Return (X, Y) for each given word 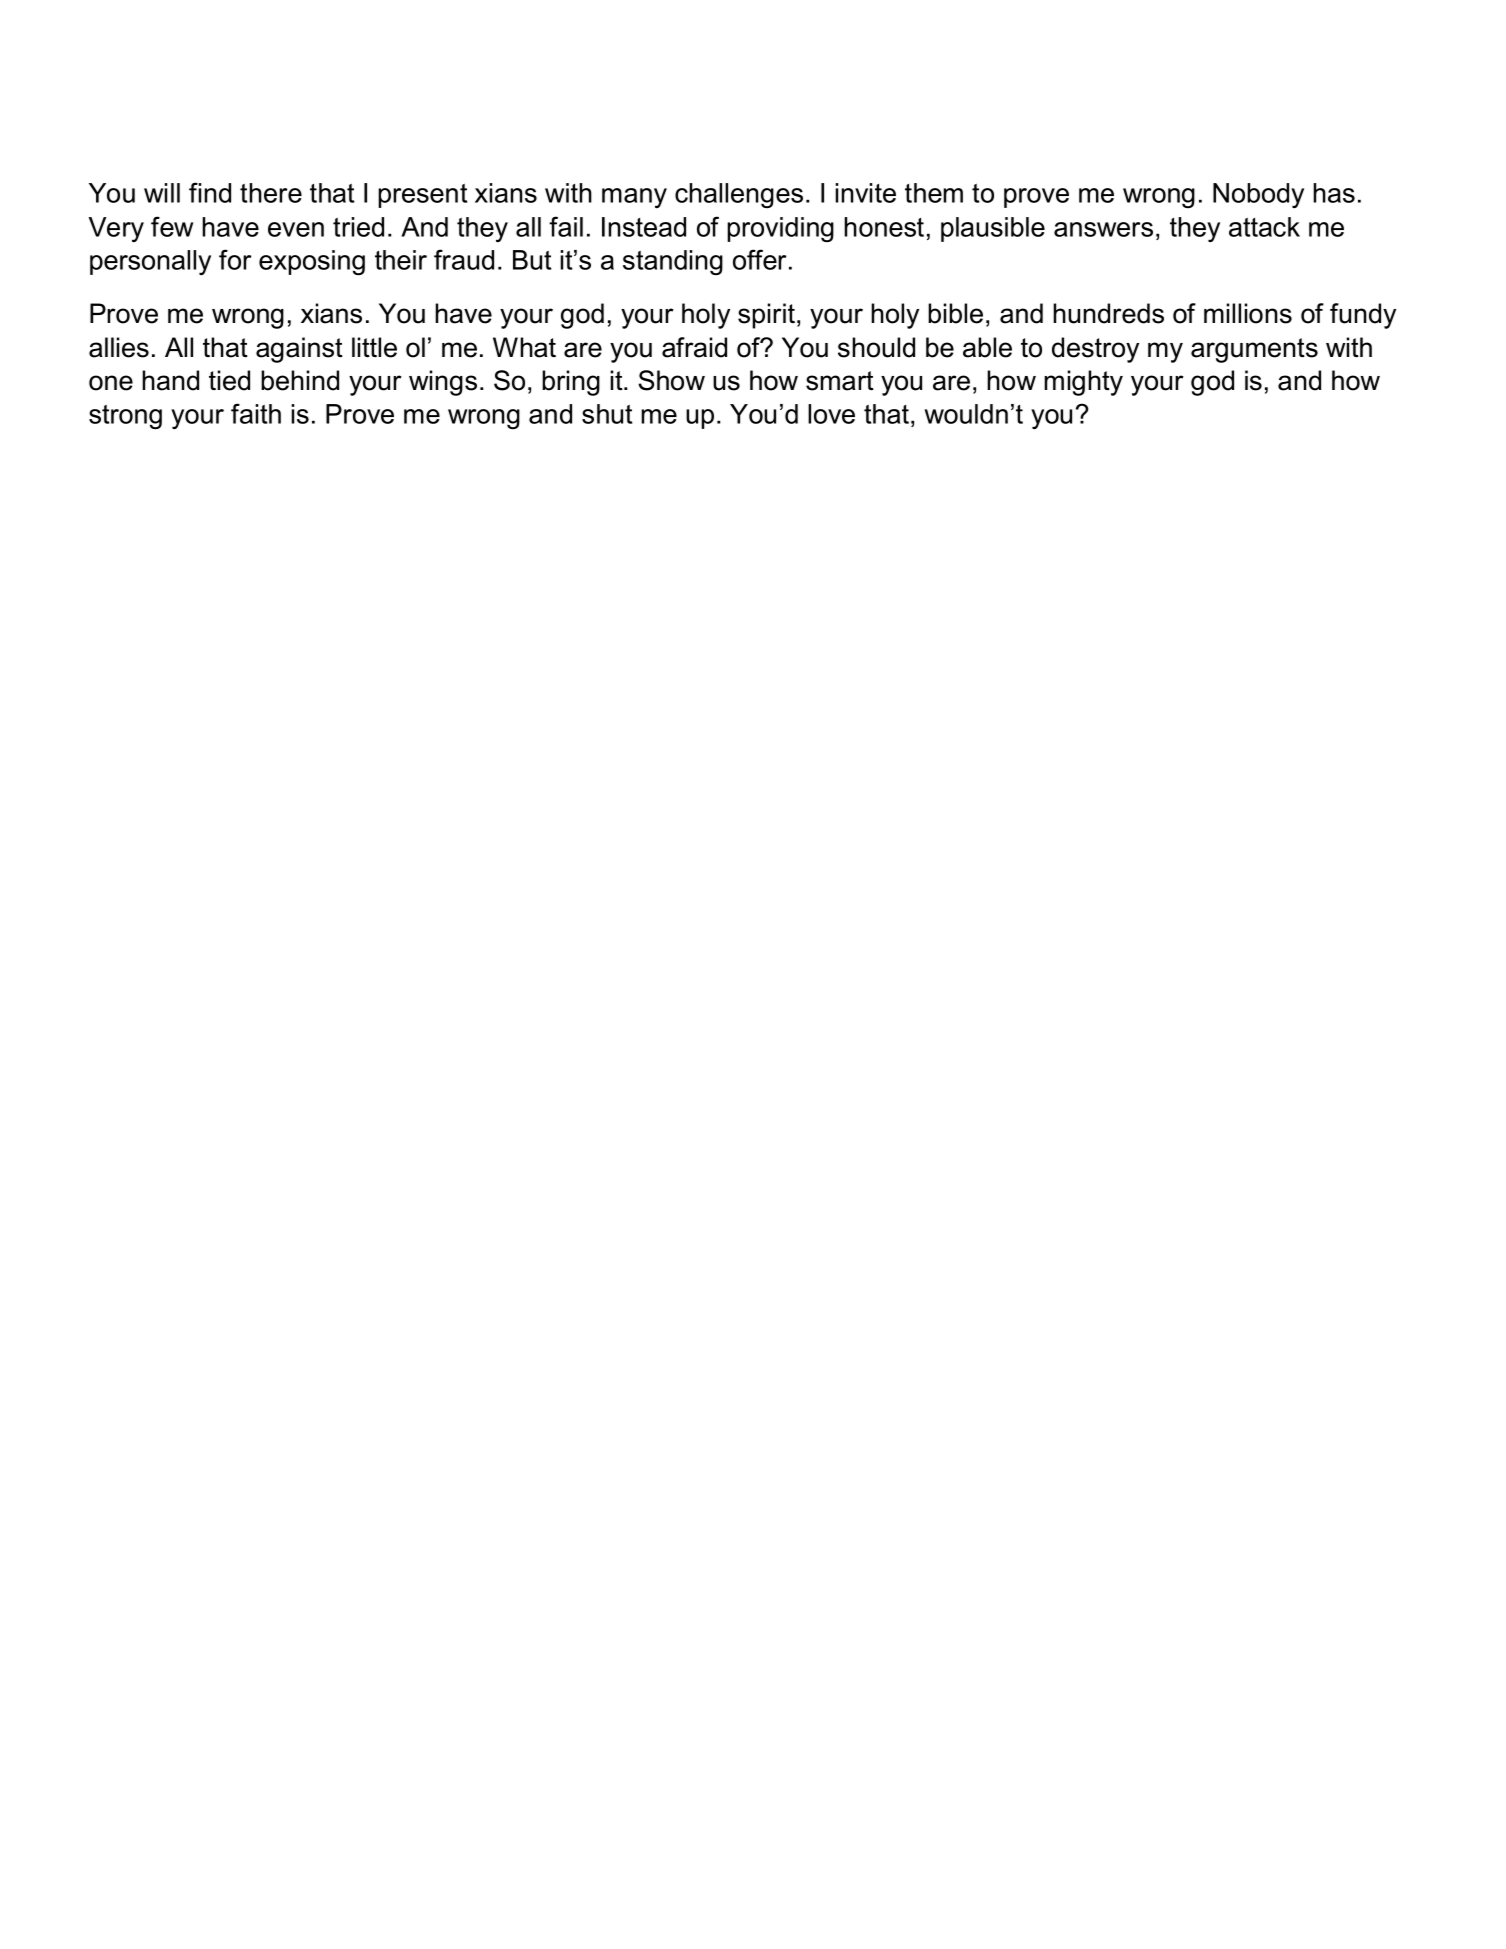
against (299, 350)
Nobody (1258, 195)
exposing (312, 262)
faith (256, 413)
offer (759, 259)
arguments (1254, 350)
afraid (694, 347)
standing (673, 262)
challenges (739, 195)
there (271, 193)
